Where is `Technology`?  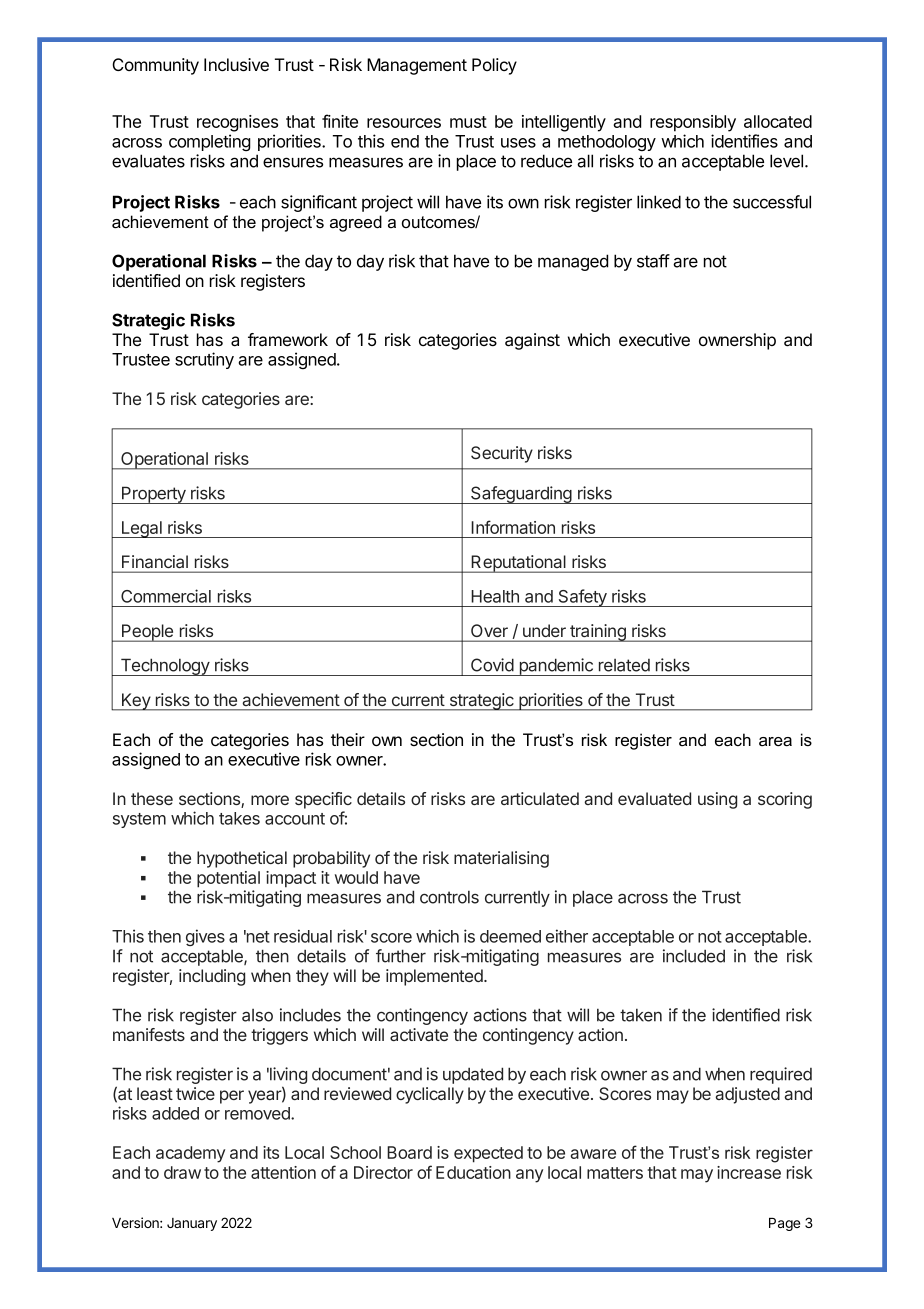 Technology is located at coordinates (164, 667).
